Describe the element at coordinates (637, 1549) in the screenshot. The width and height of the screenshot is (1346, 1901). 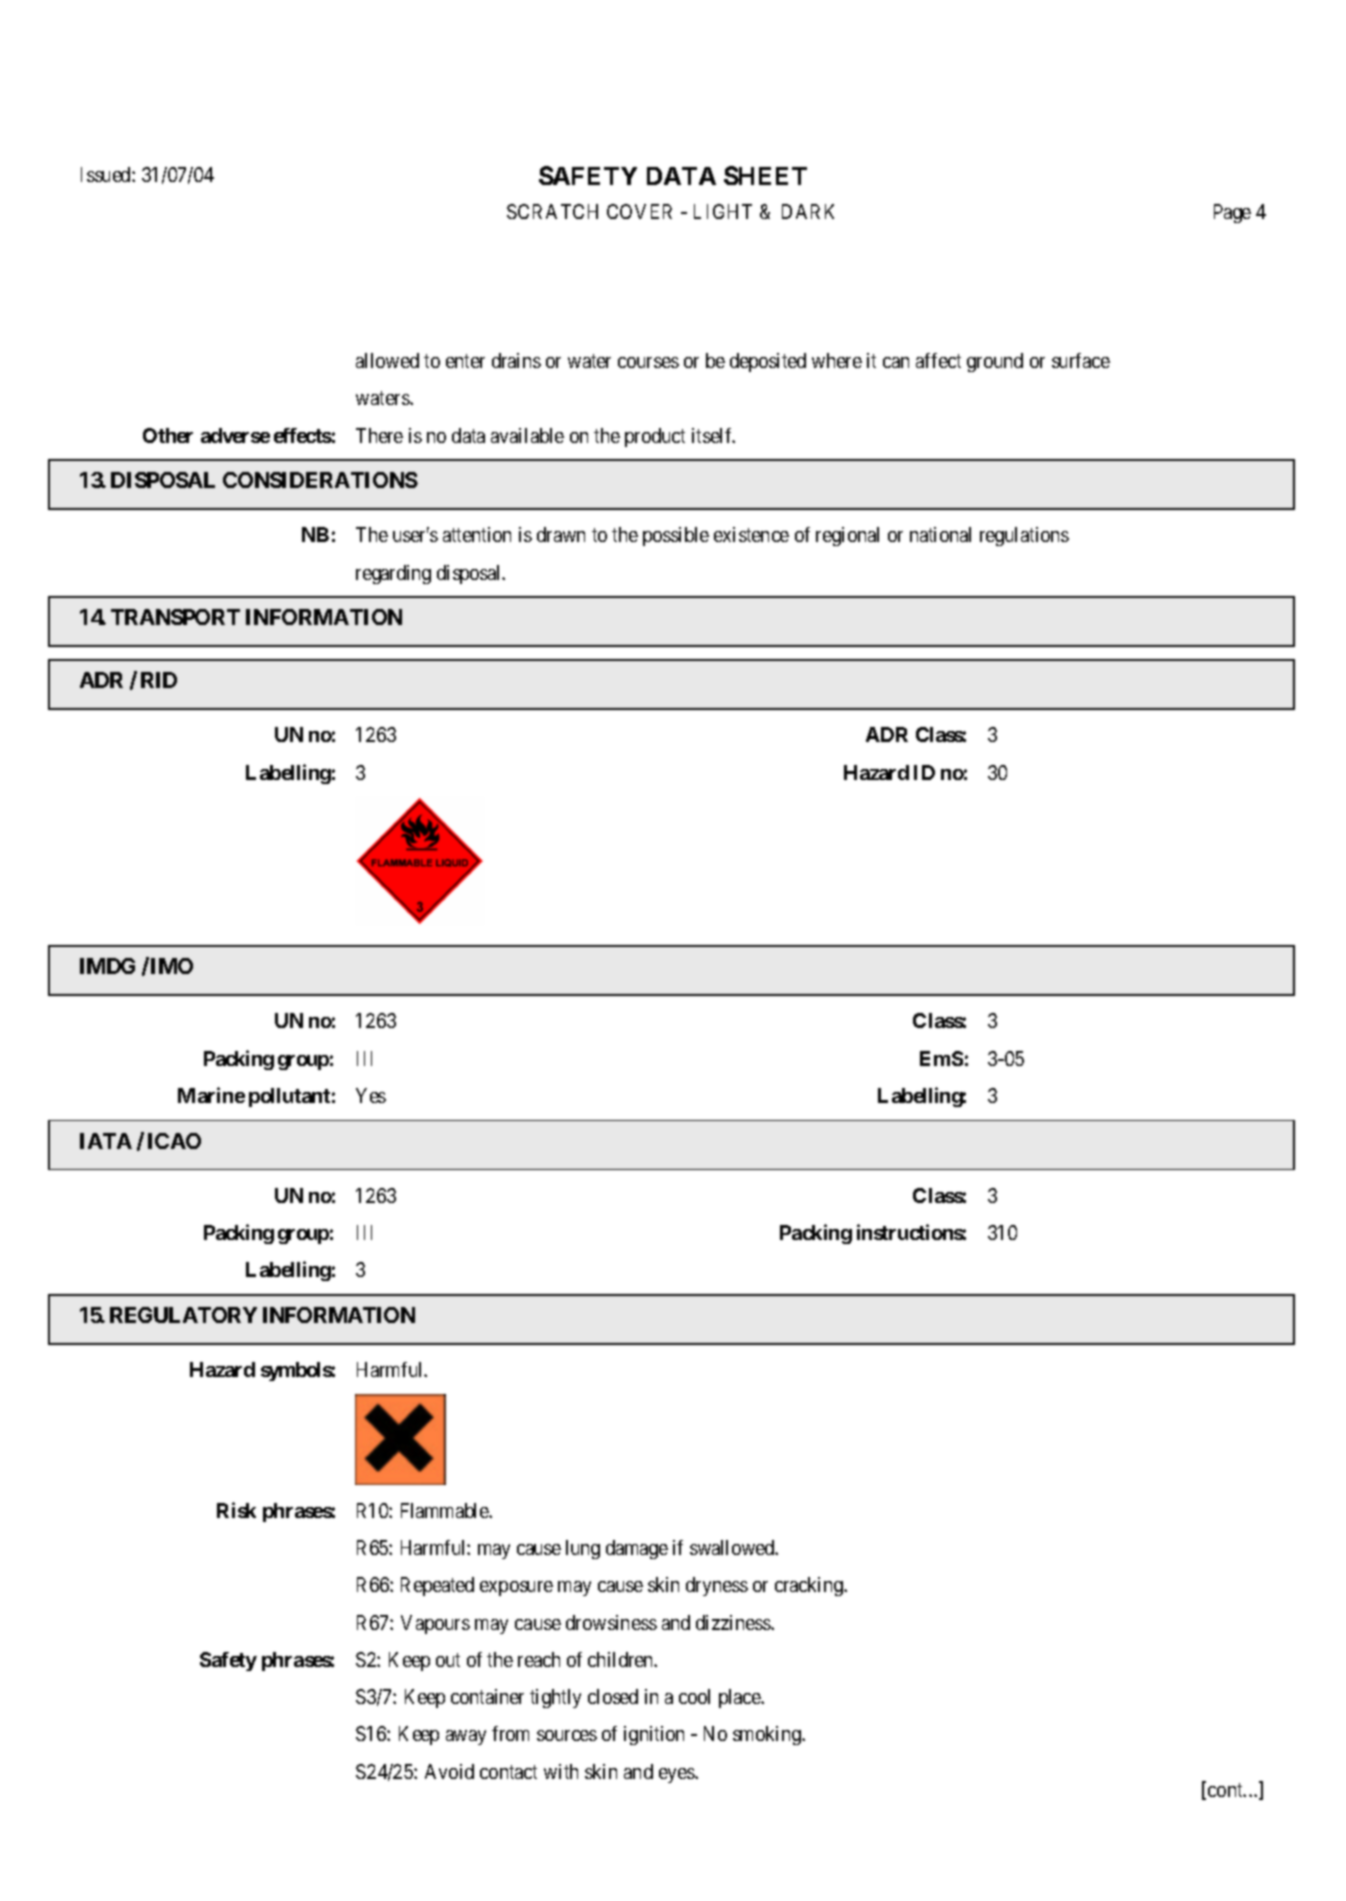
I see `damage` at that location.
